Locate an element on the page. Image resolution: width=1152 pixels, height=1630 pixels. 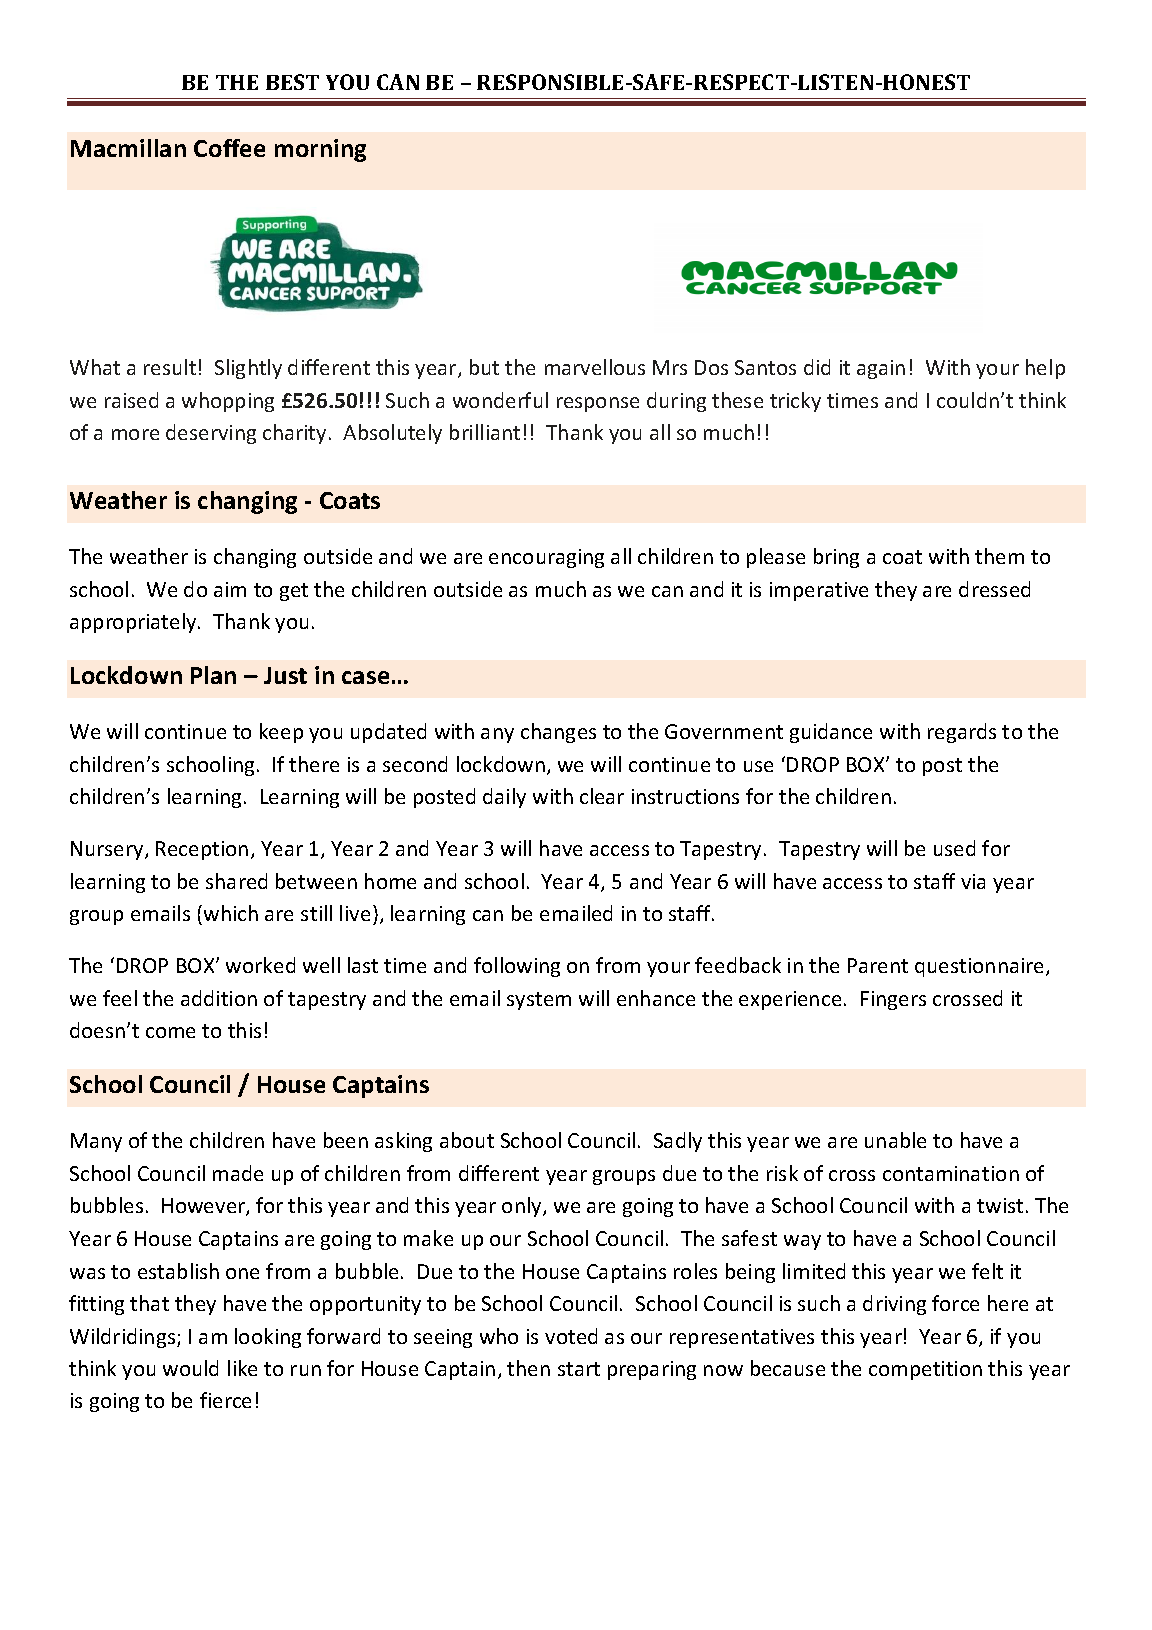
response is located at coordinates (598, 404).
